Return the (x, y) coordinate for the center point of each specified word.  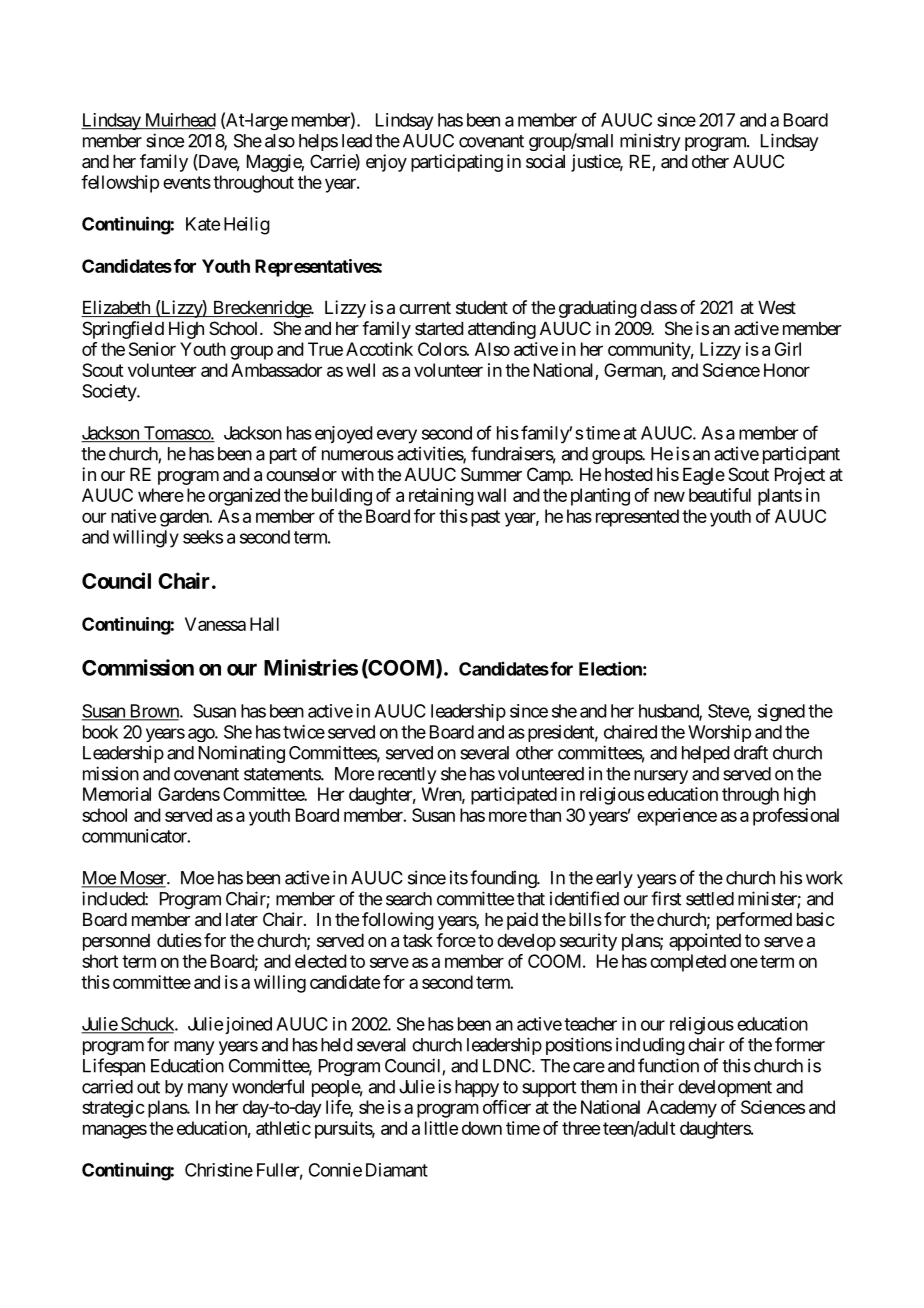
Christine (219, 1170)
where (161, 495)
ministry (650, 142)
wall (491, 495)
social (545, 161)
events (187, 182)
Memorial (117, 794)
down (482, 1128)
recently (407, 775)
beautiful (720, 495)
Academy (682, 1109)
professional (796, 817)
